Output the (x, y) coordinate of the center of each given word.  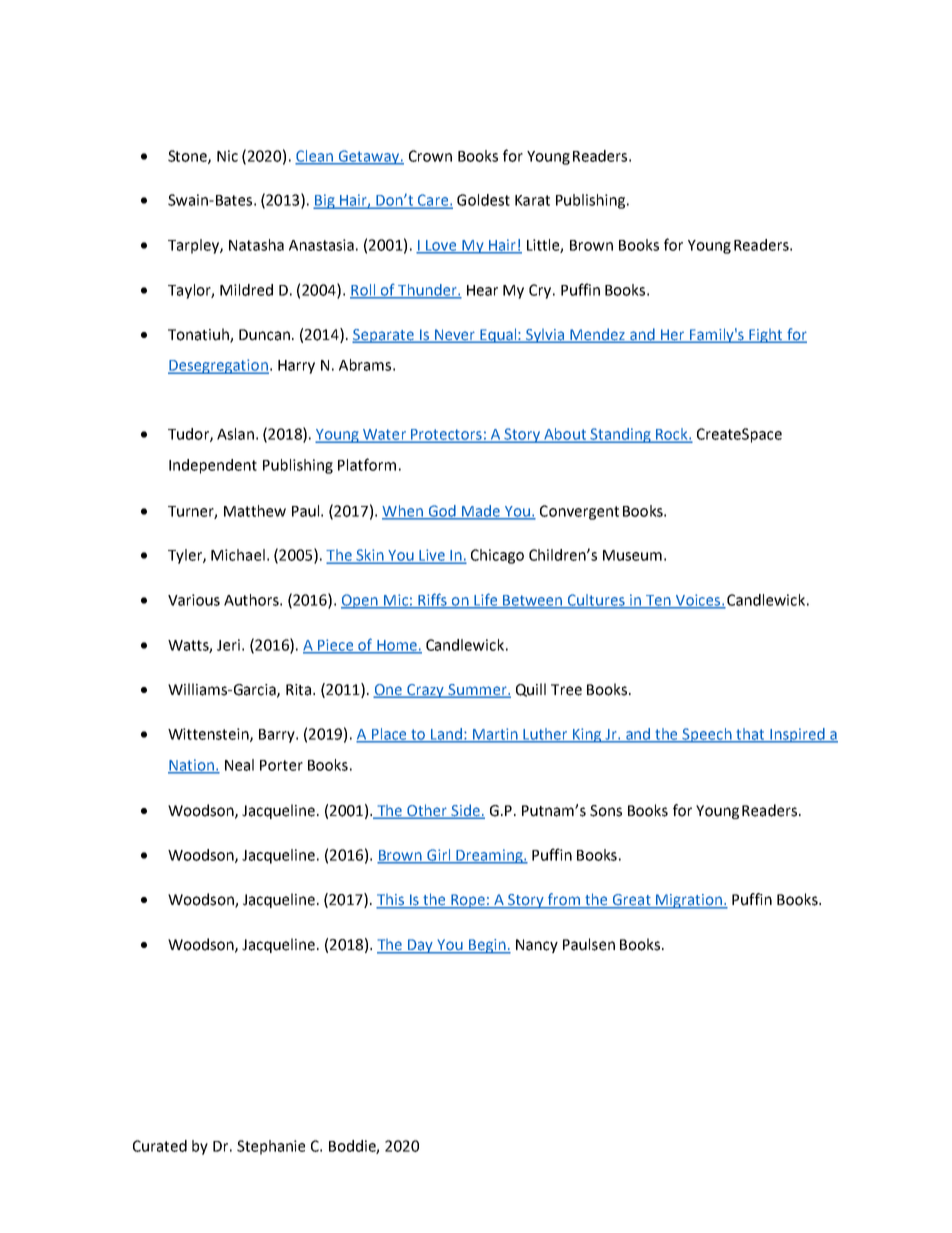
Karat (532, 200)
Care (432, 201)
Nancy (537, 946)
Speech (707, 735)
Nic (227, 156)
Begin (487, 946)
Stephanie (271, 1147)
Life (486, 600)
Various (194, 600)
